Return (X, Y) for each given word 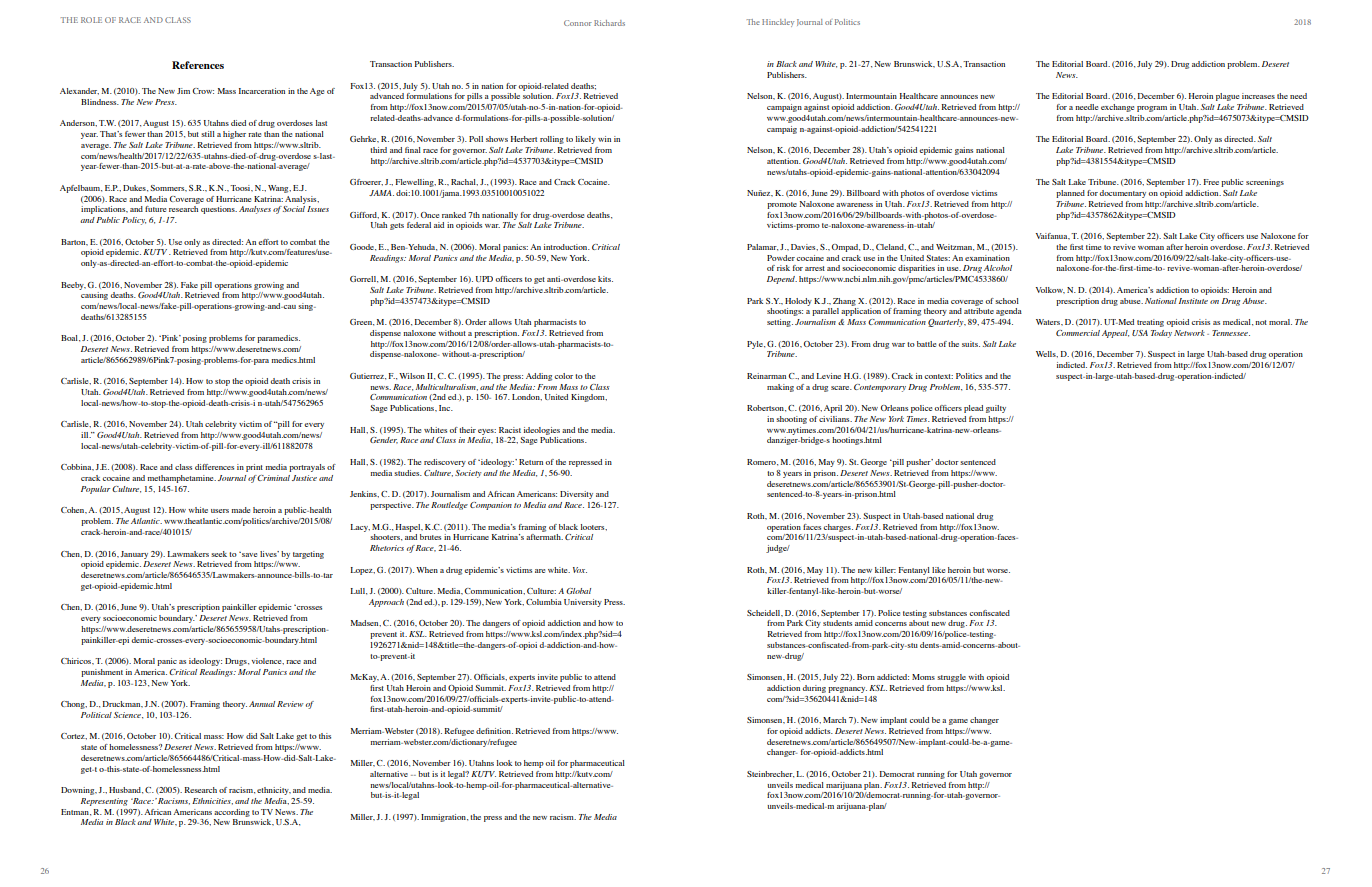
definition (494, 731)
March (834, 720)
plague (1227, 97)
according (232, 813)
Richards (609, 23)
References (198, 65)
